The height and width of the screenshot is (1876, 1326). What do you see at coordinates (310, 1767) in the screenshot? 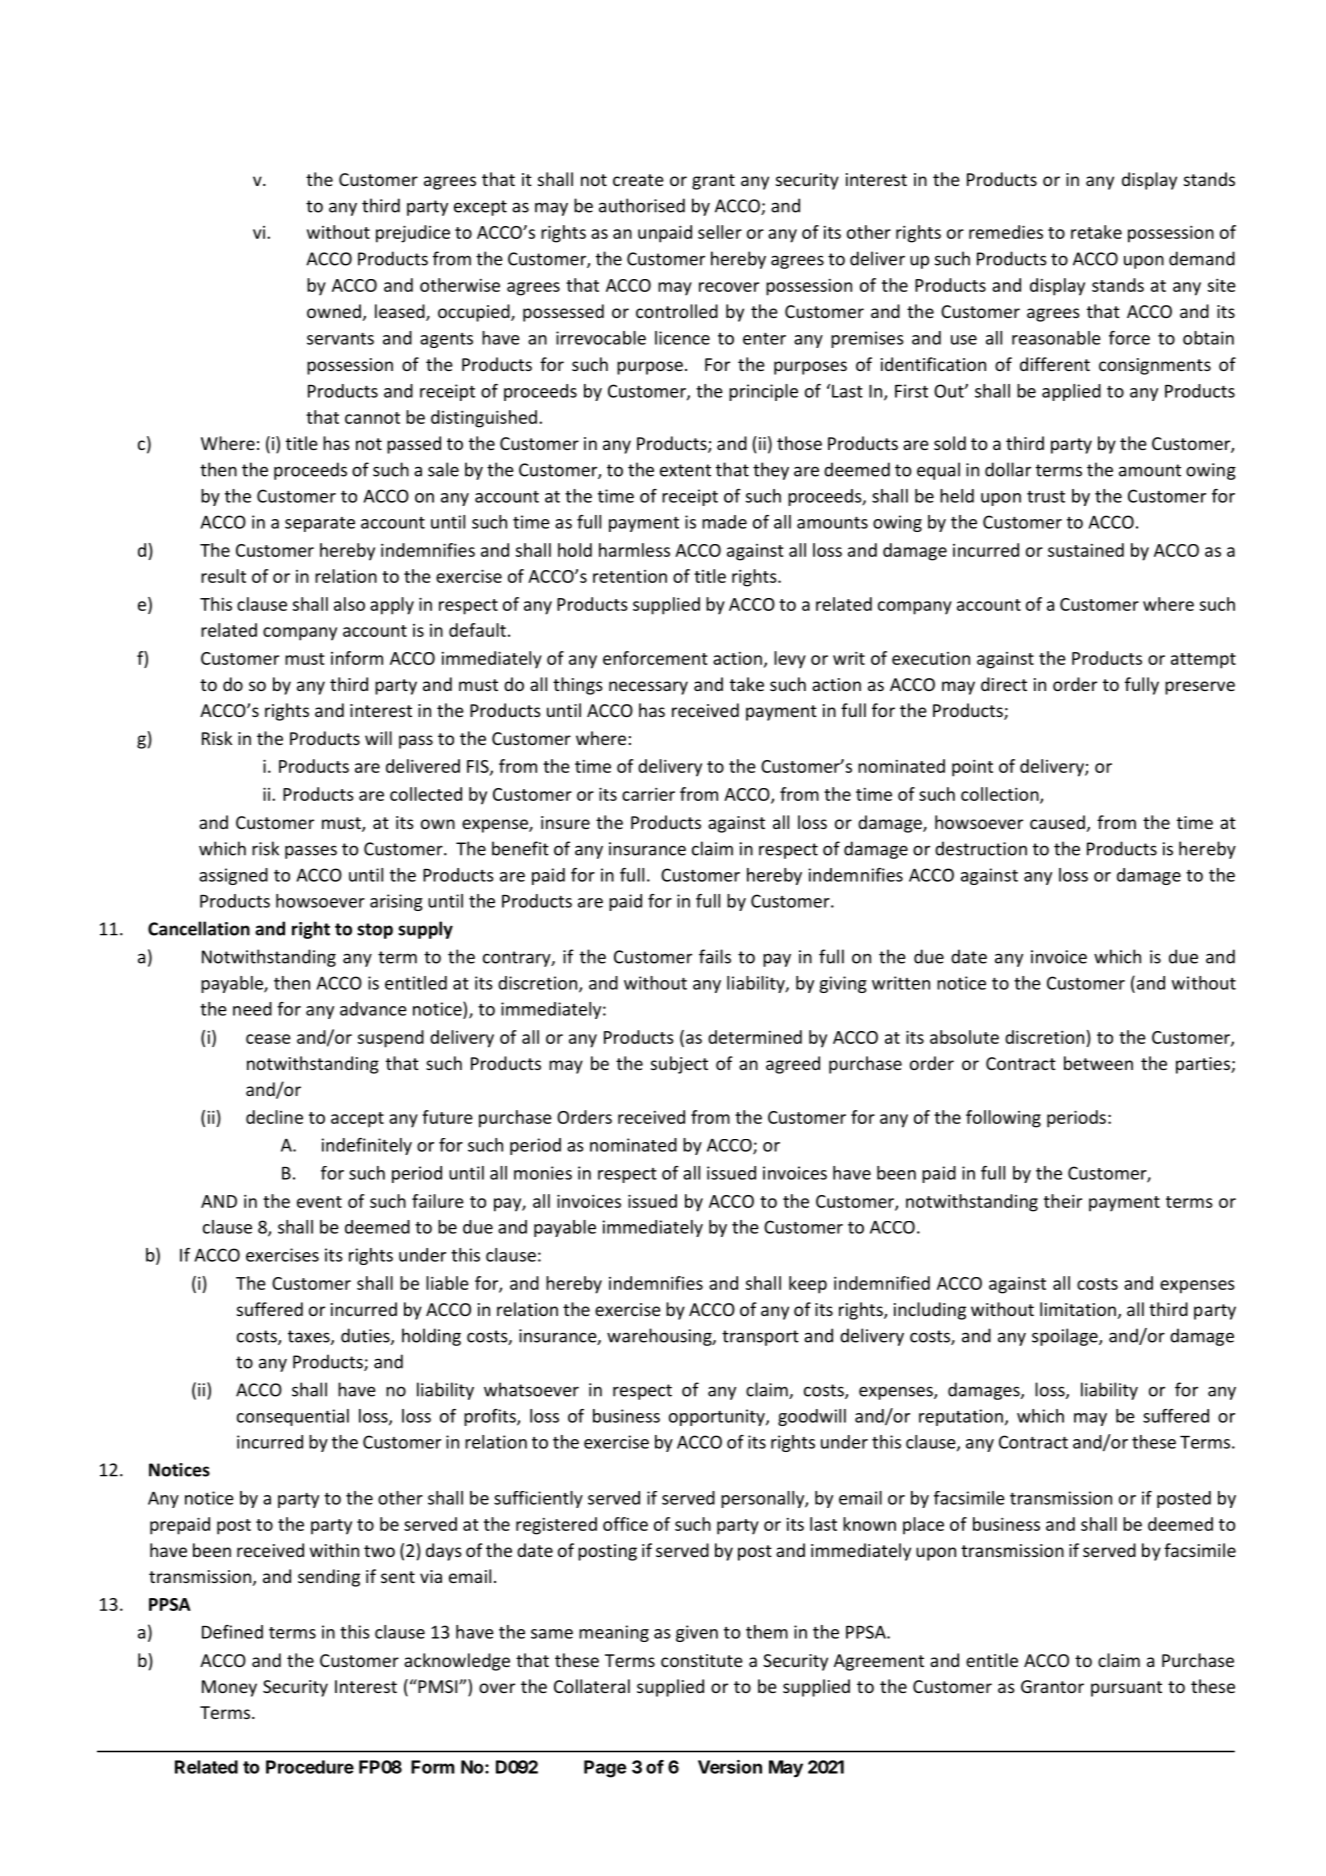
I see `Procedure` at bounding box center [310, 1767].
